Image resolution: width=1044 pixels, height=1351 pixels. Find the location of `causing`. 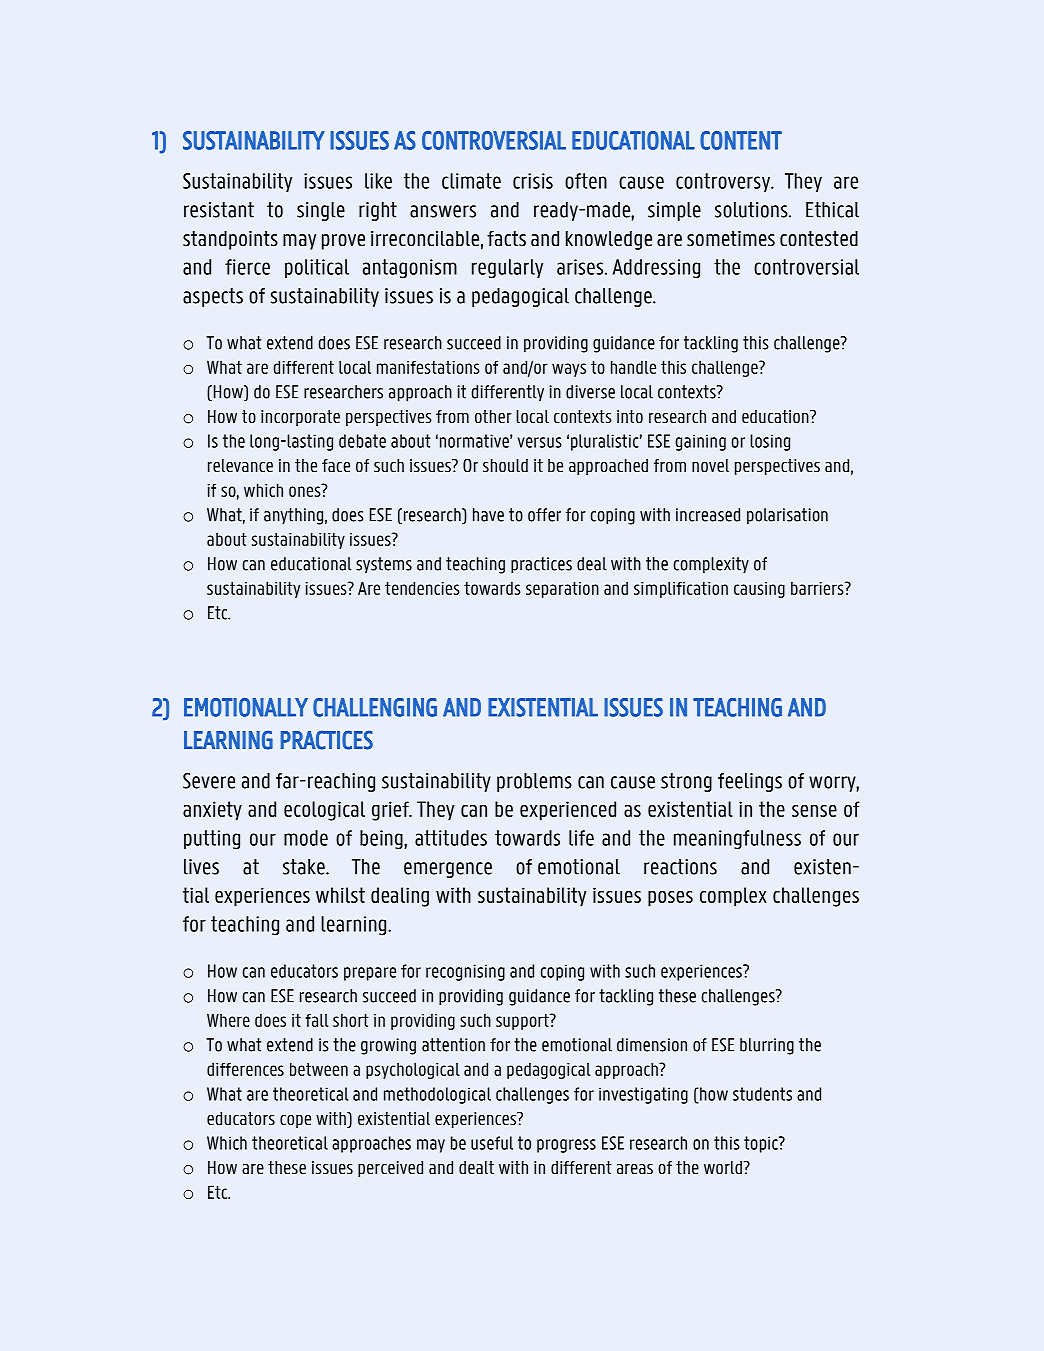

causing is located at coordinates (759, 590).
